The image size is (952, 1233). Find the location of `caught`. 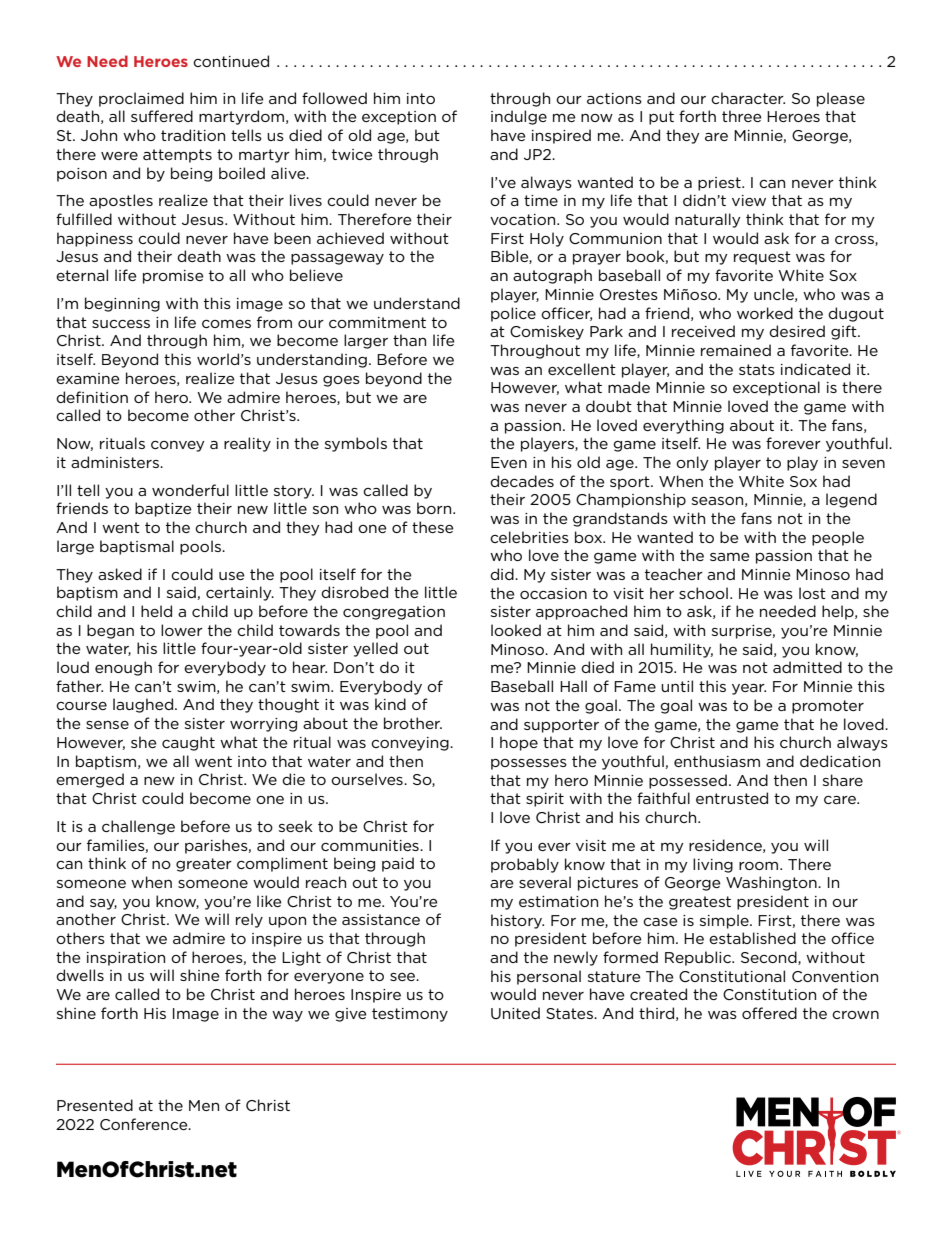

caught is located at coordinates (188, 743).
